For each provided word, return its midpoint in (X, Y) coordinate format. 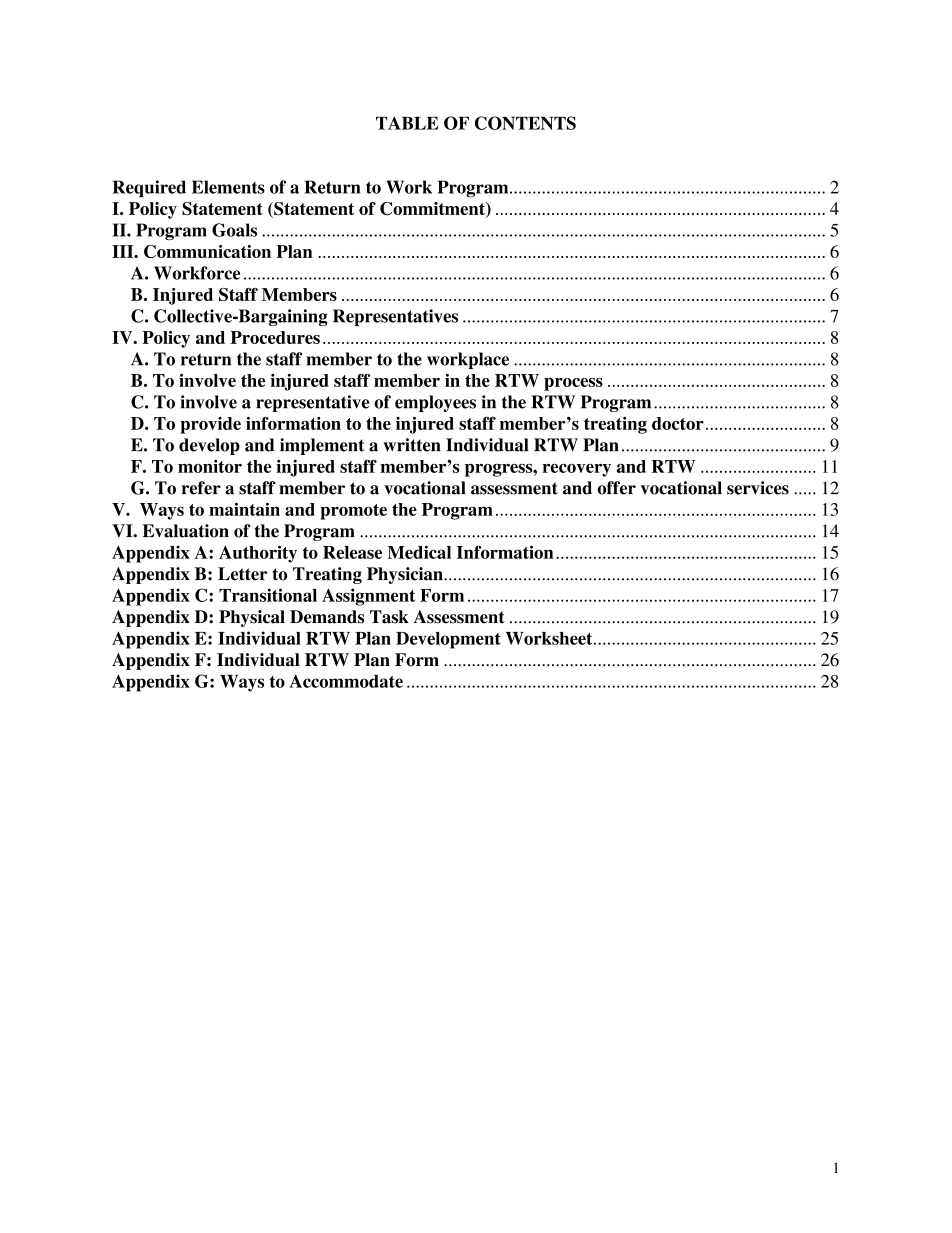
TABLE (407, 123)
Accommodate (346, 681)
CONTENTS (525, 123)
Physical (252, 618)
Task (389, 617)
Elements (228, 187)
